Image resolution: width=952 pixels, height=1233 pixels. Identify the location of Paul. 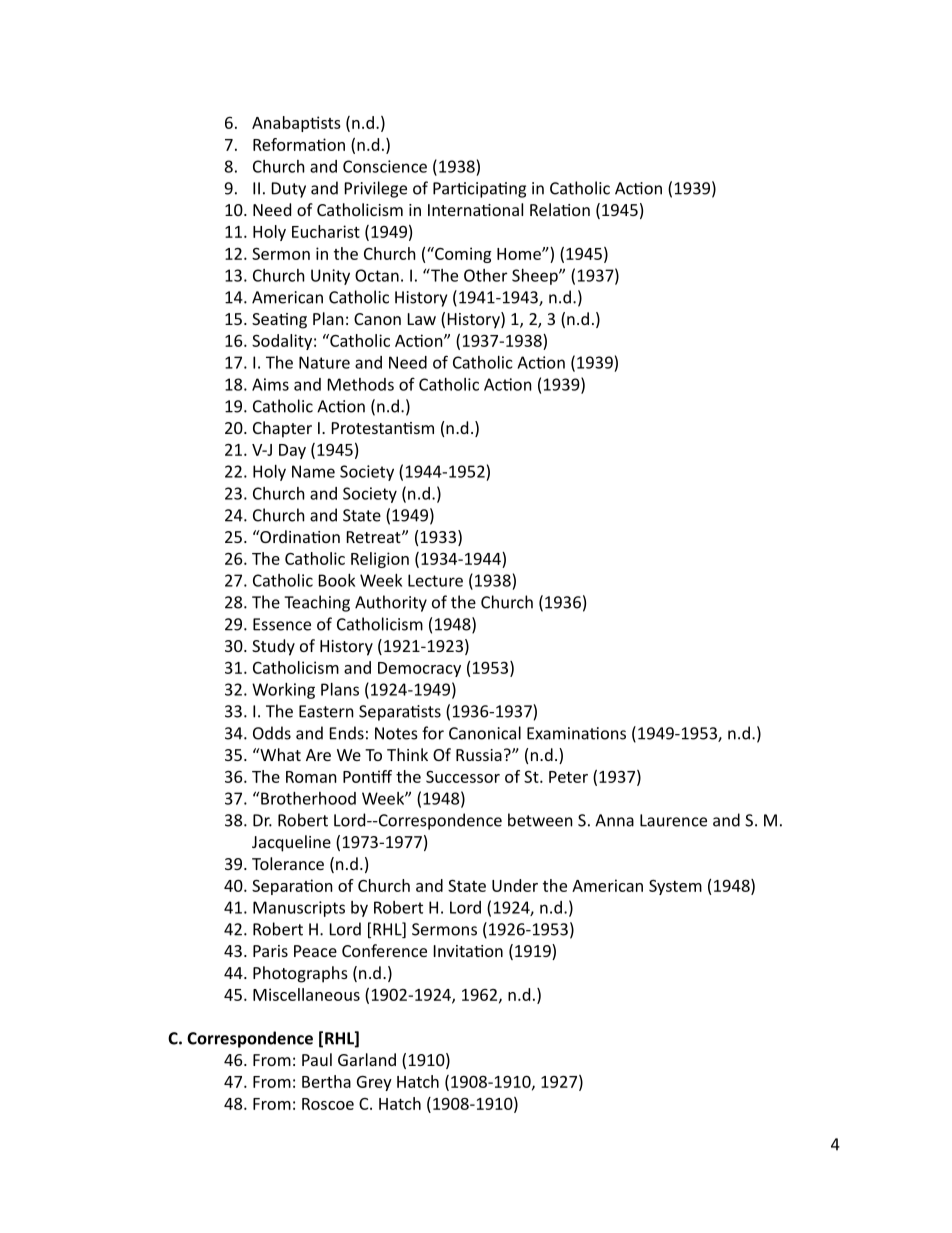
(317, 1059).
